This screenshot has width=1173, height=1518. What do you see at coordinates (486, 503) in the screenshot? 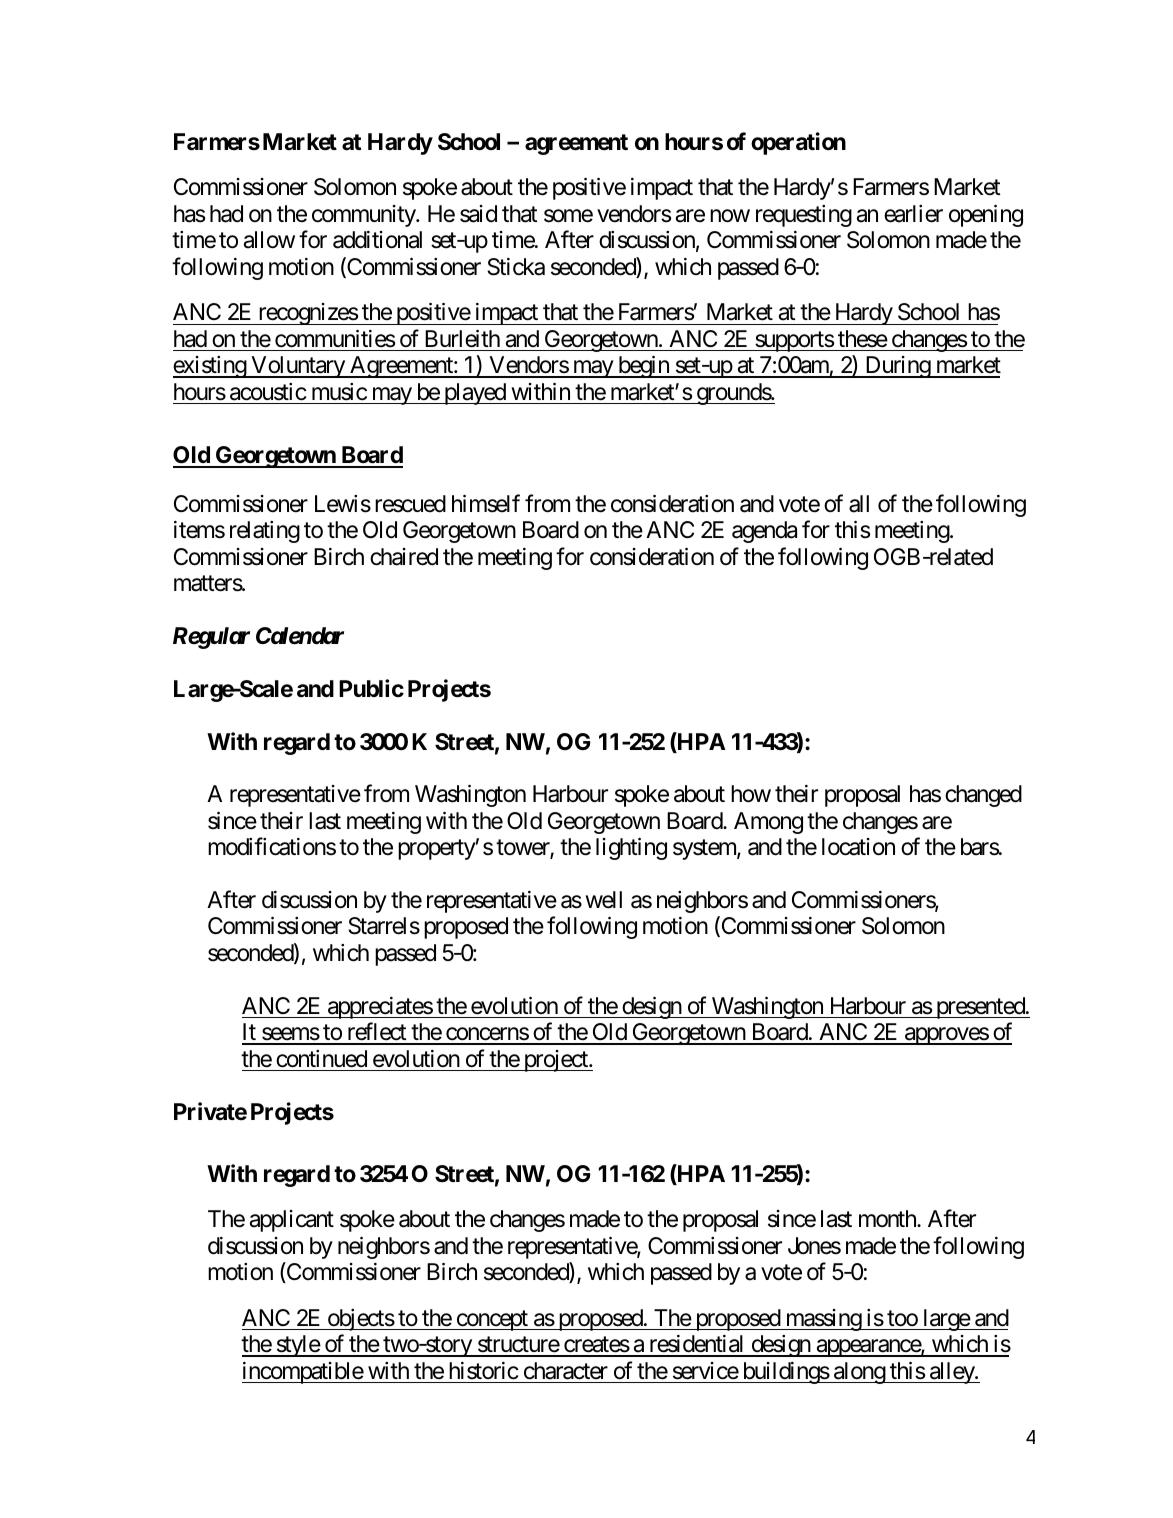
I see `himself` at bounding box center [486, 503].
